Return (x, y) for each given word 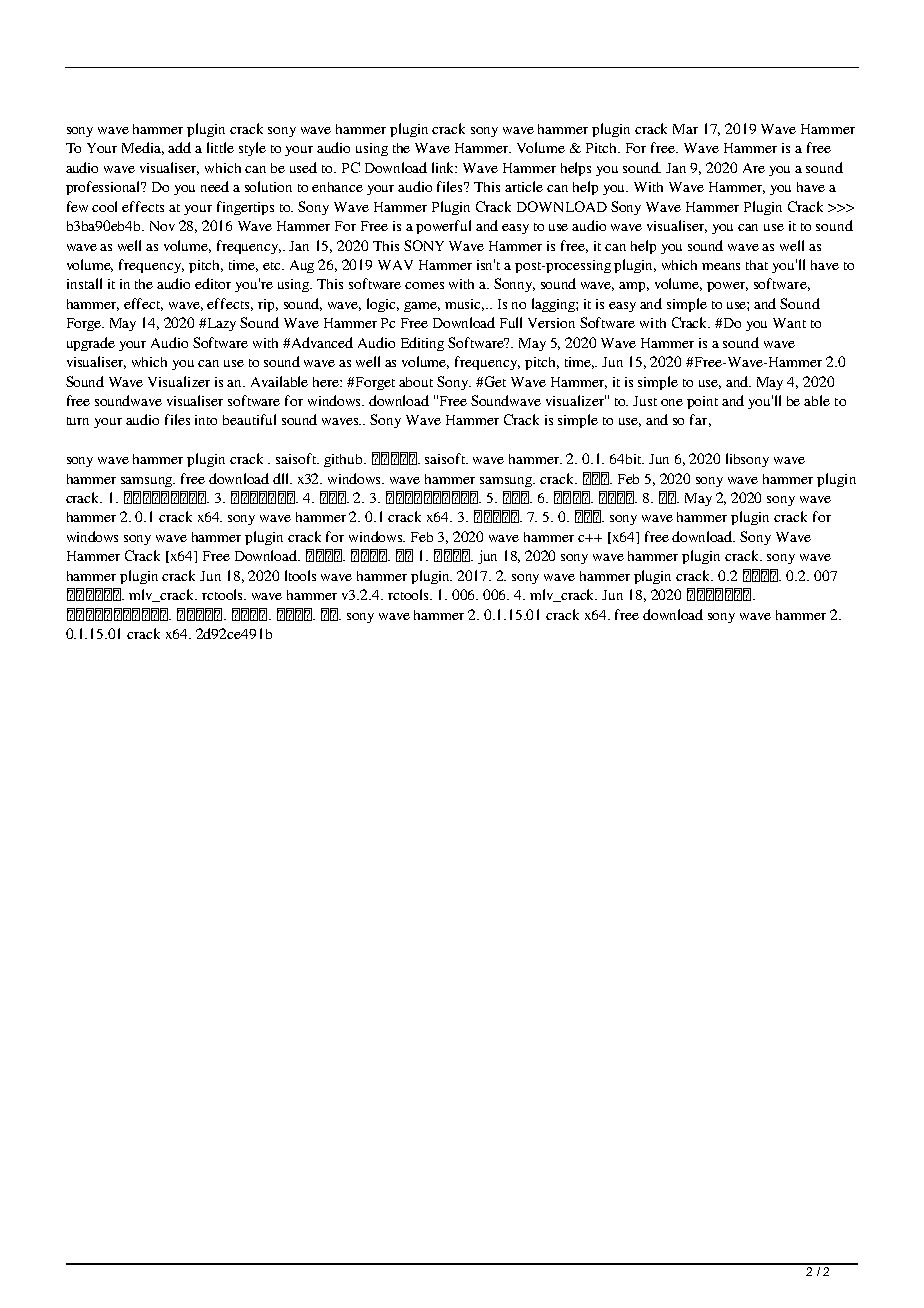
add (179, 147)
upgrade (91, 344)
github (344, 460)
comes (424, 285)
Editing (422, 344)
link (444, 167)
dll (282, 478)
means (721, 266)
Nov (162, 226)
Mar (685, 129)
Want (789, 323)
